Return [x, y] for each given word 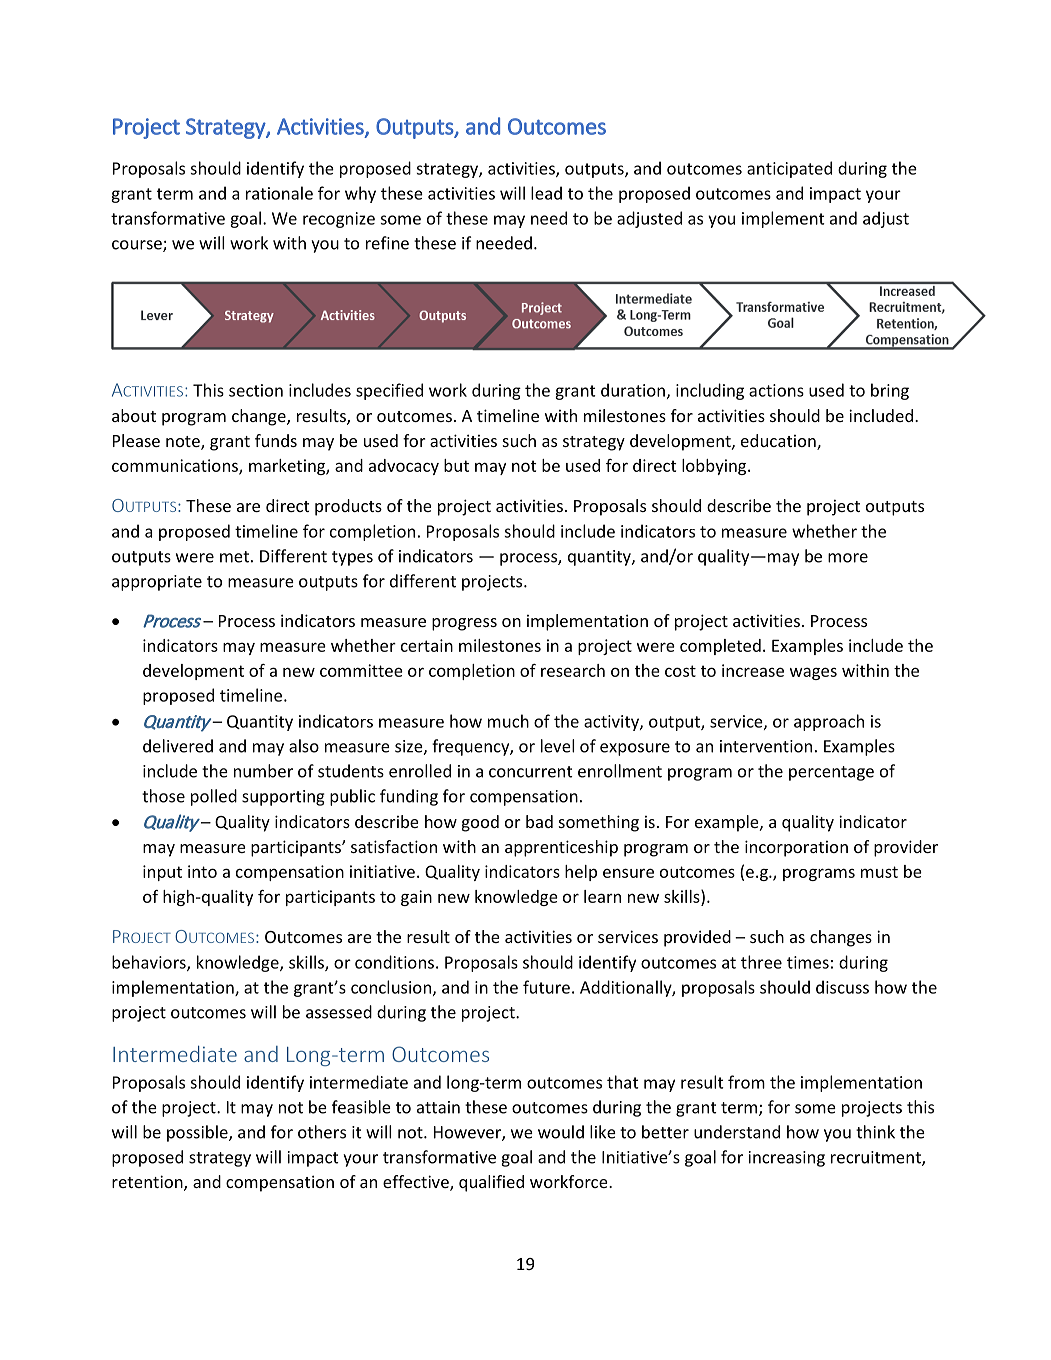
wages [813, 673]
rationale [279, 193]
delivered [178, 746]
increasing [787, 1159]
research [573, 670]
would [561, 1132]
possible [198, 1133]
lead [546, 193]
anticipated [789, 169]
